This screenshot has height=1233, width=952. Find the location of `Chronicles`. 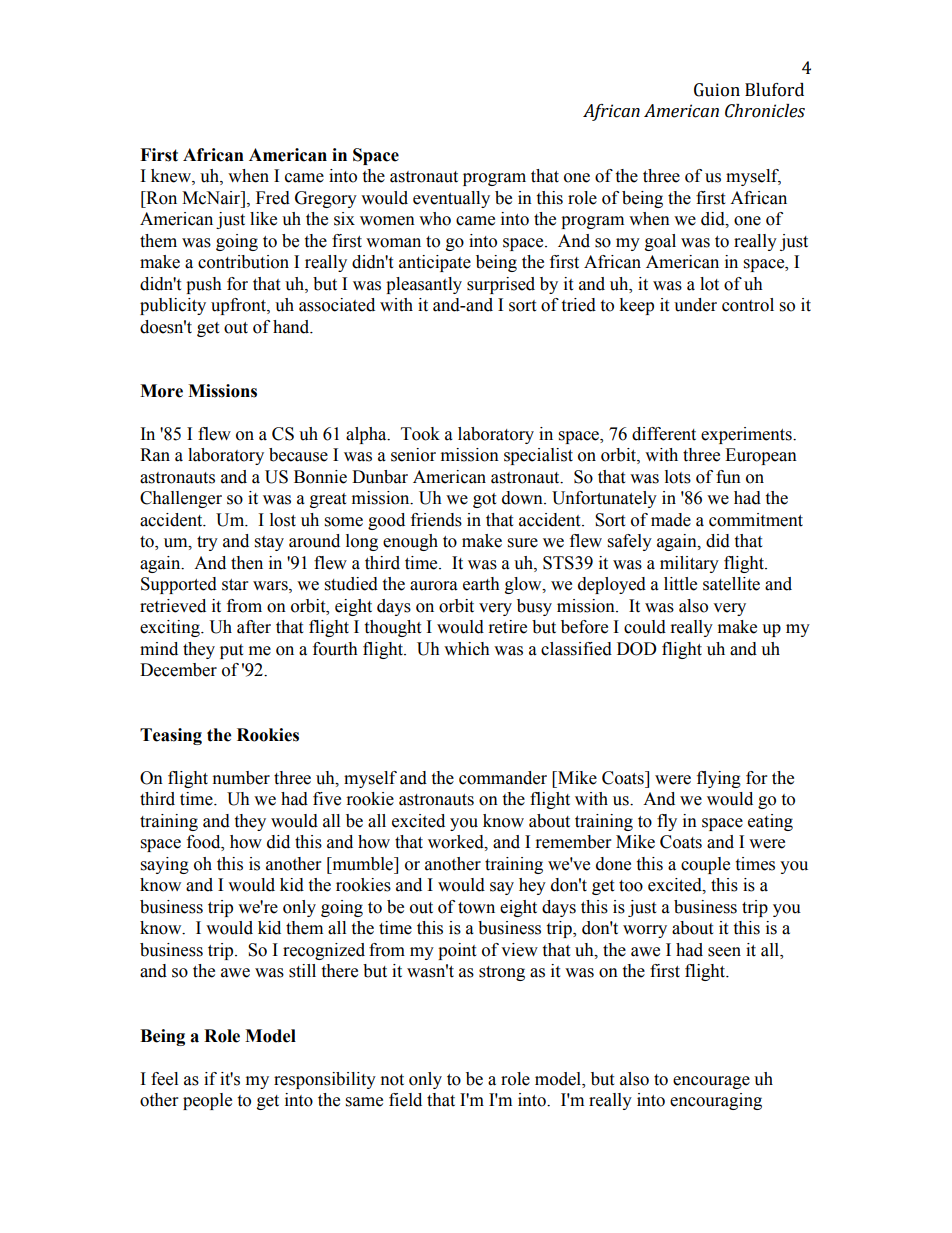

Chronicles is located at coordinates (765, 111).
